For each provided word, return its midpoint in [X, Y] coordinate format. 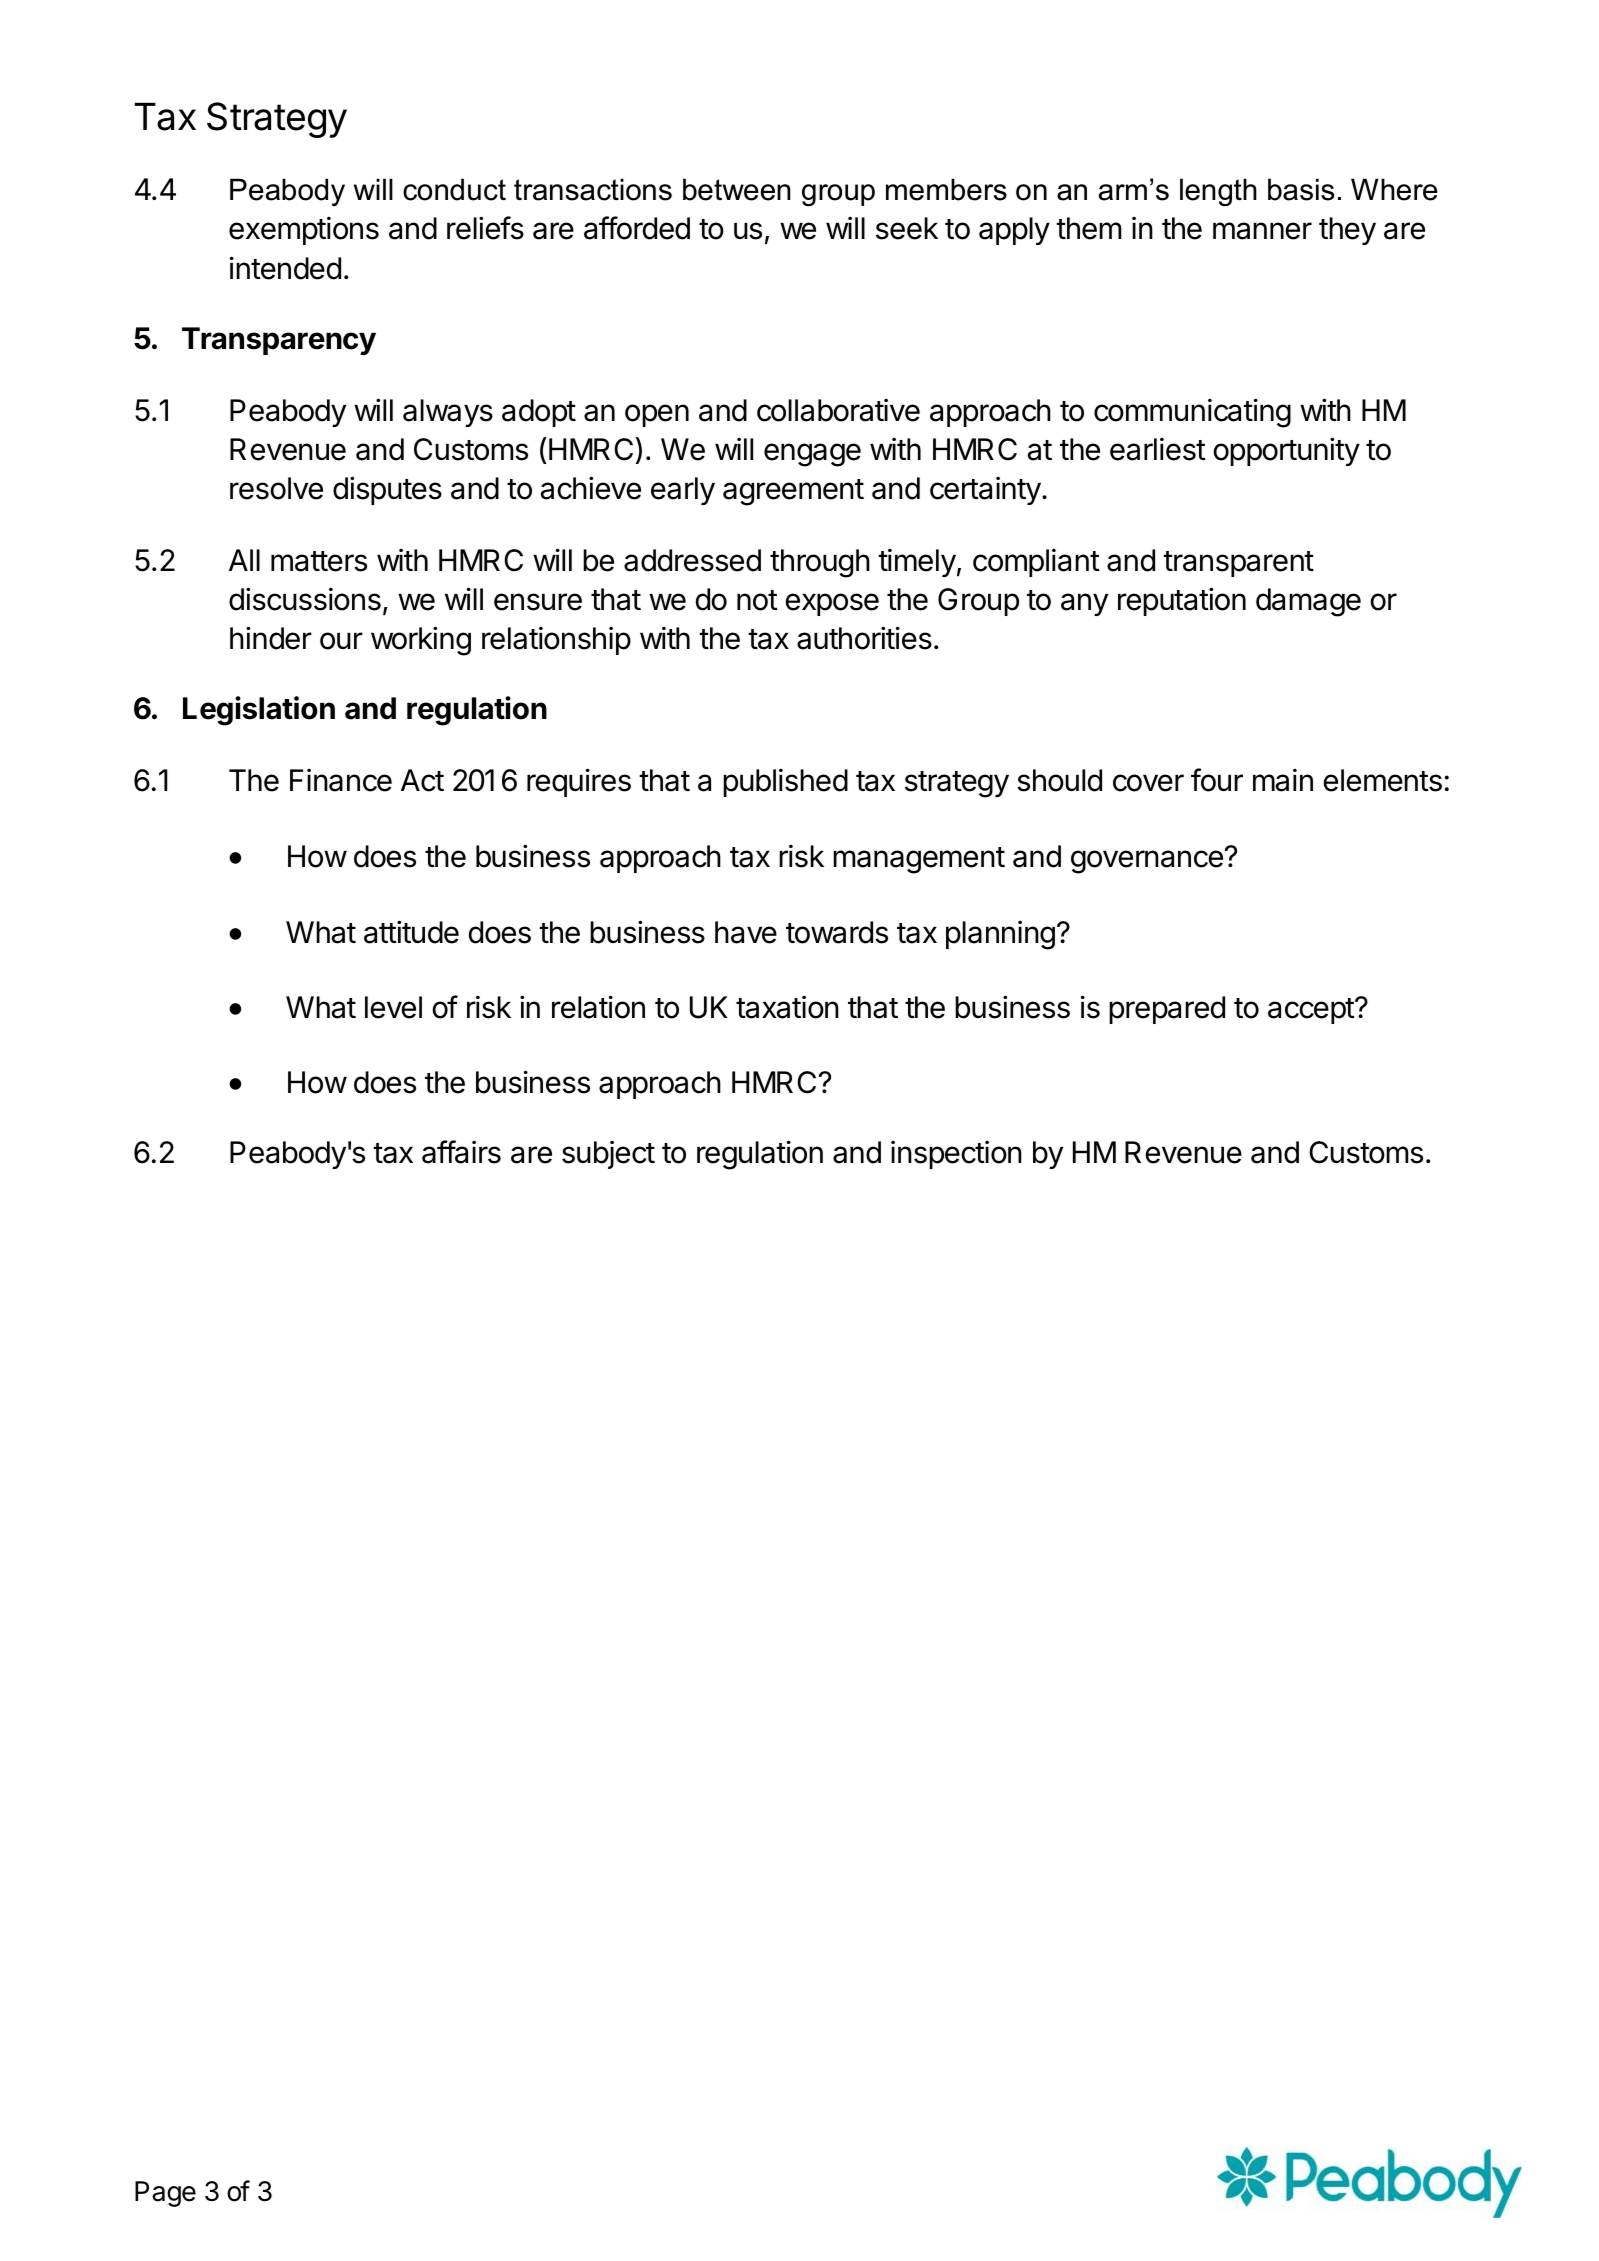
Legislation [259, 711]
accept [1312, 1011]
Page [165, 2194]
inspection [956, 1154]
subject [608, 1154]
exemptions [304, 230]
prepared [1167, 1010]
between [737, 189]
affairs [461, 1152]
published [785, 782]
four [1217, 780]
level [393, 1007]
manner [1262, 231]
